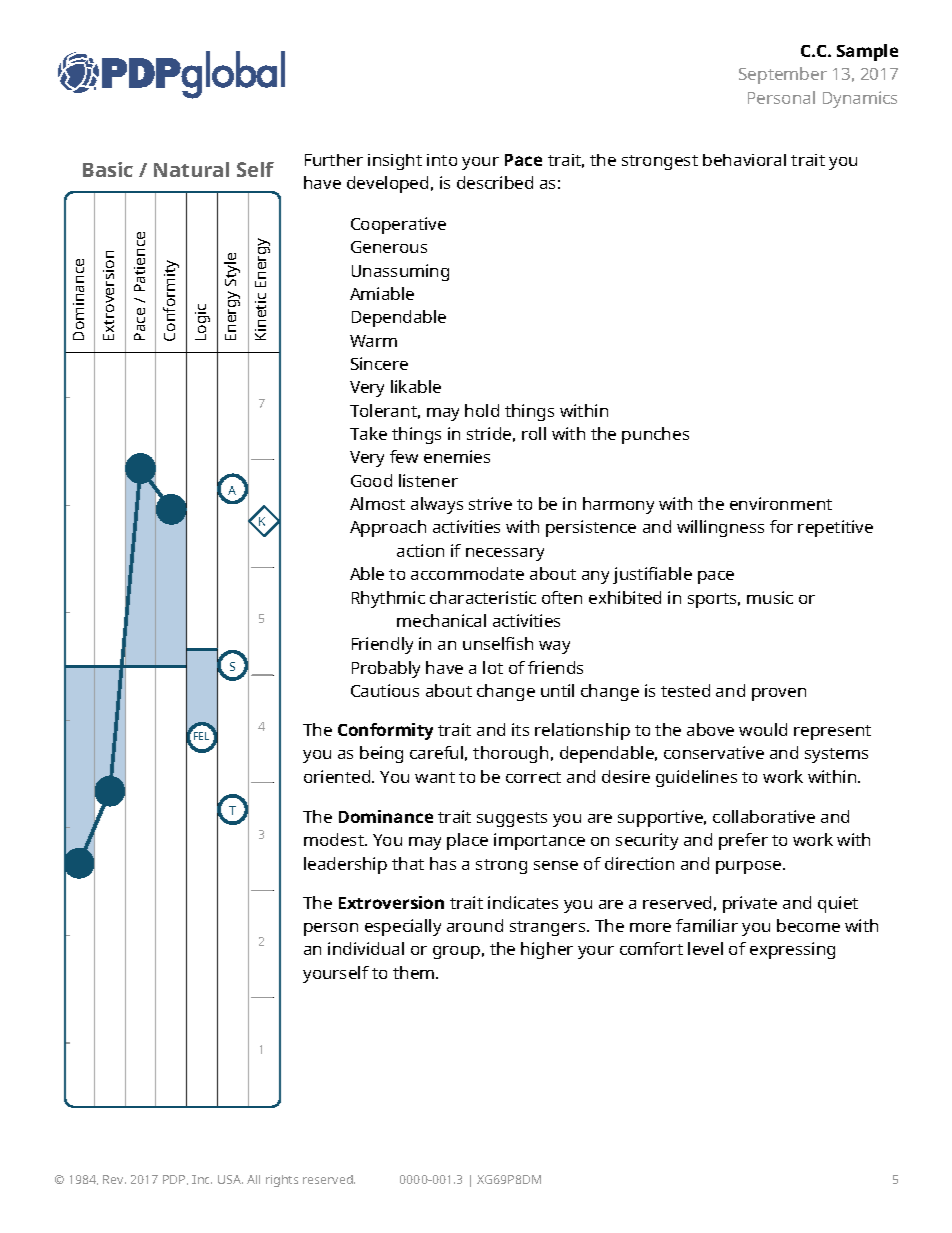  Describe the element at coordinates (475, 925) in the screenshot. I see `around` at that location.
